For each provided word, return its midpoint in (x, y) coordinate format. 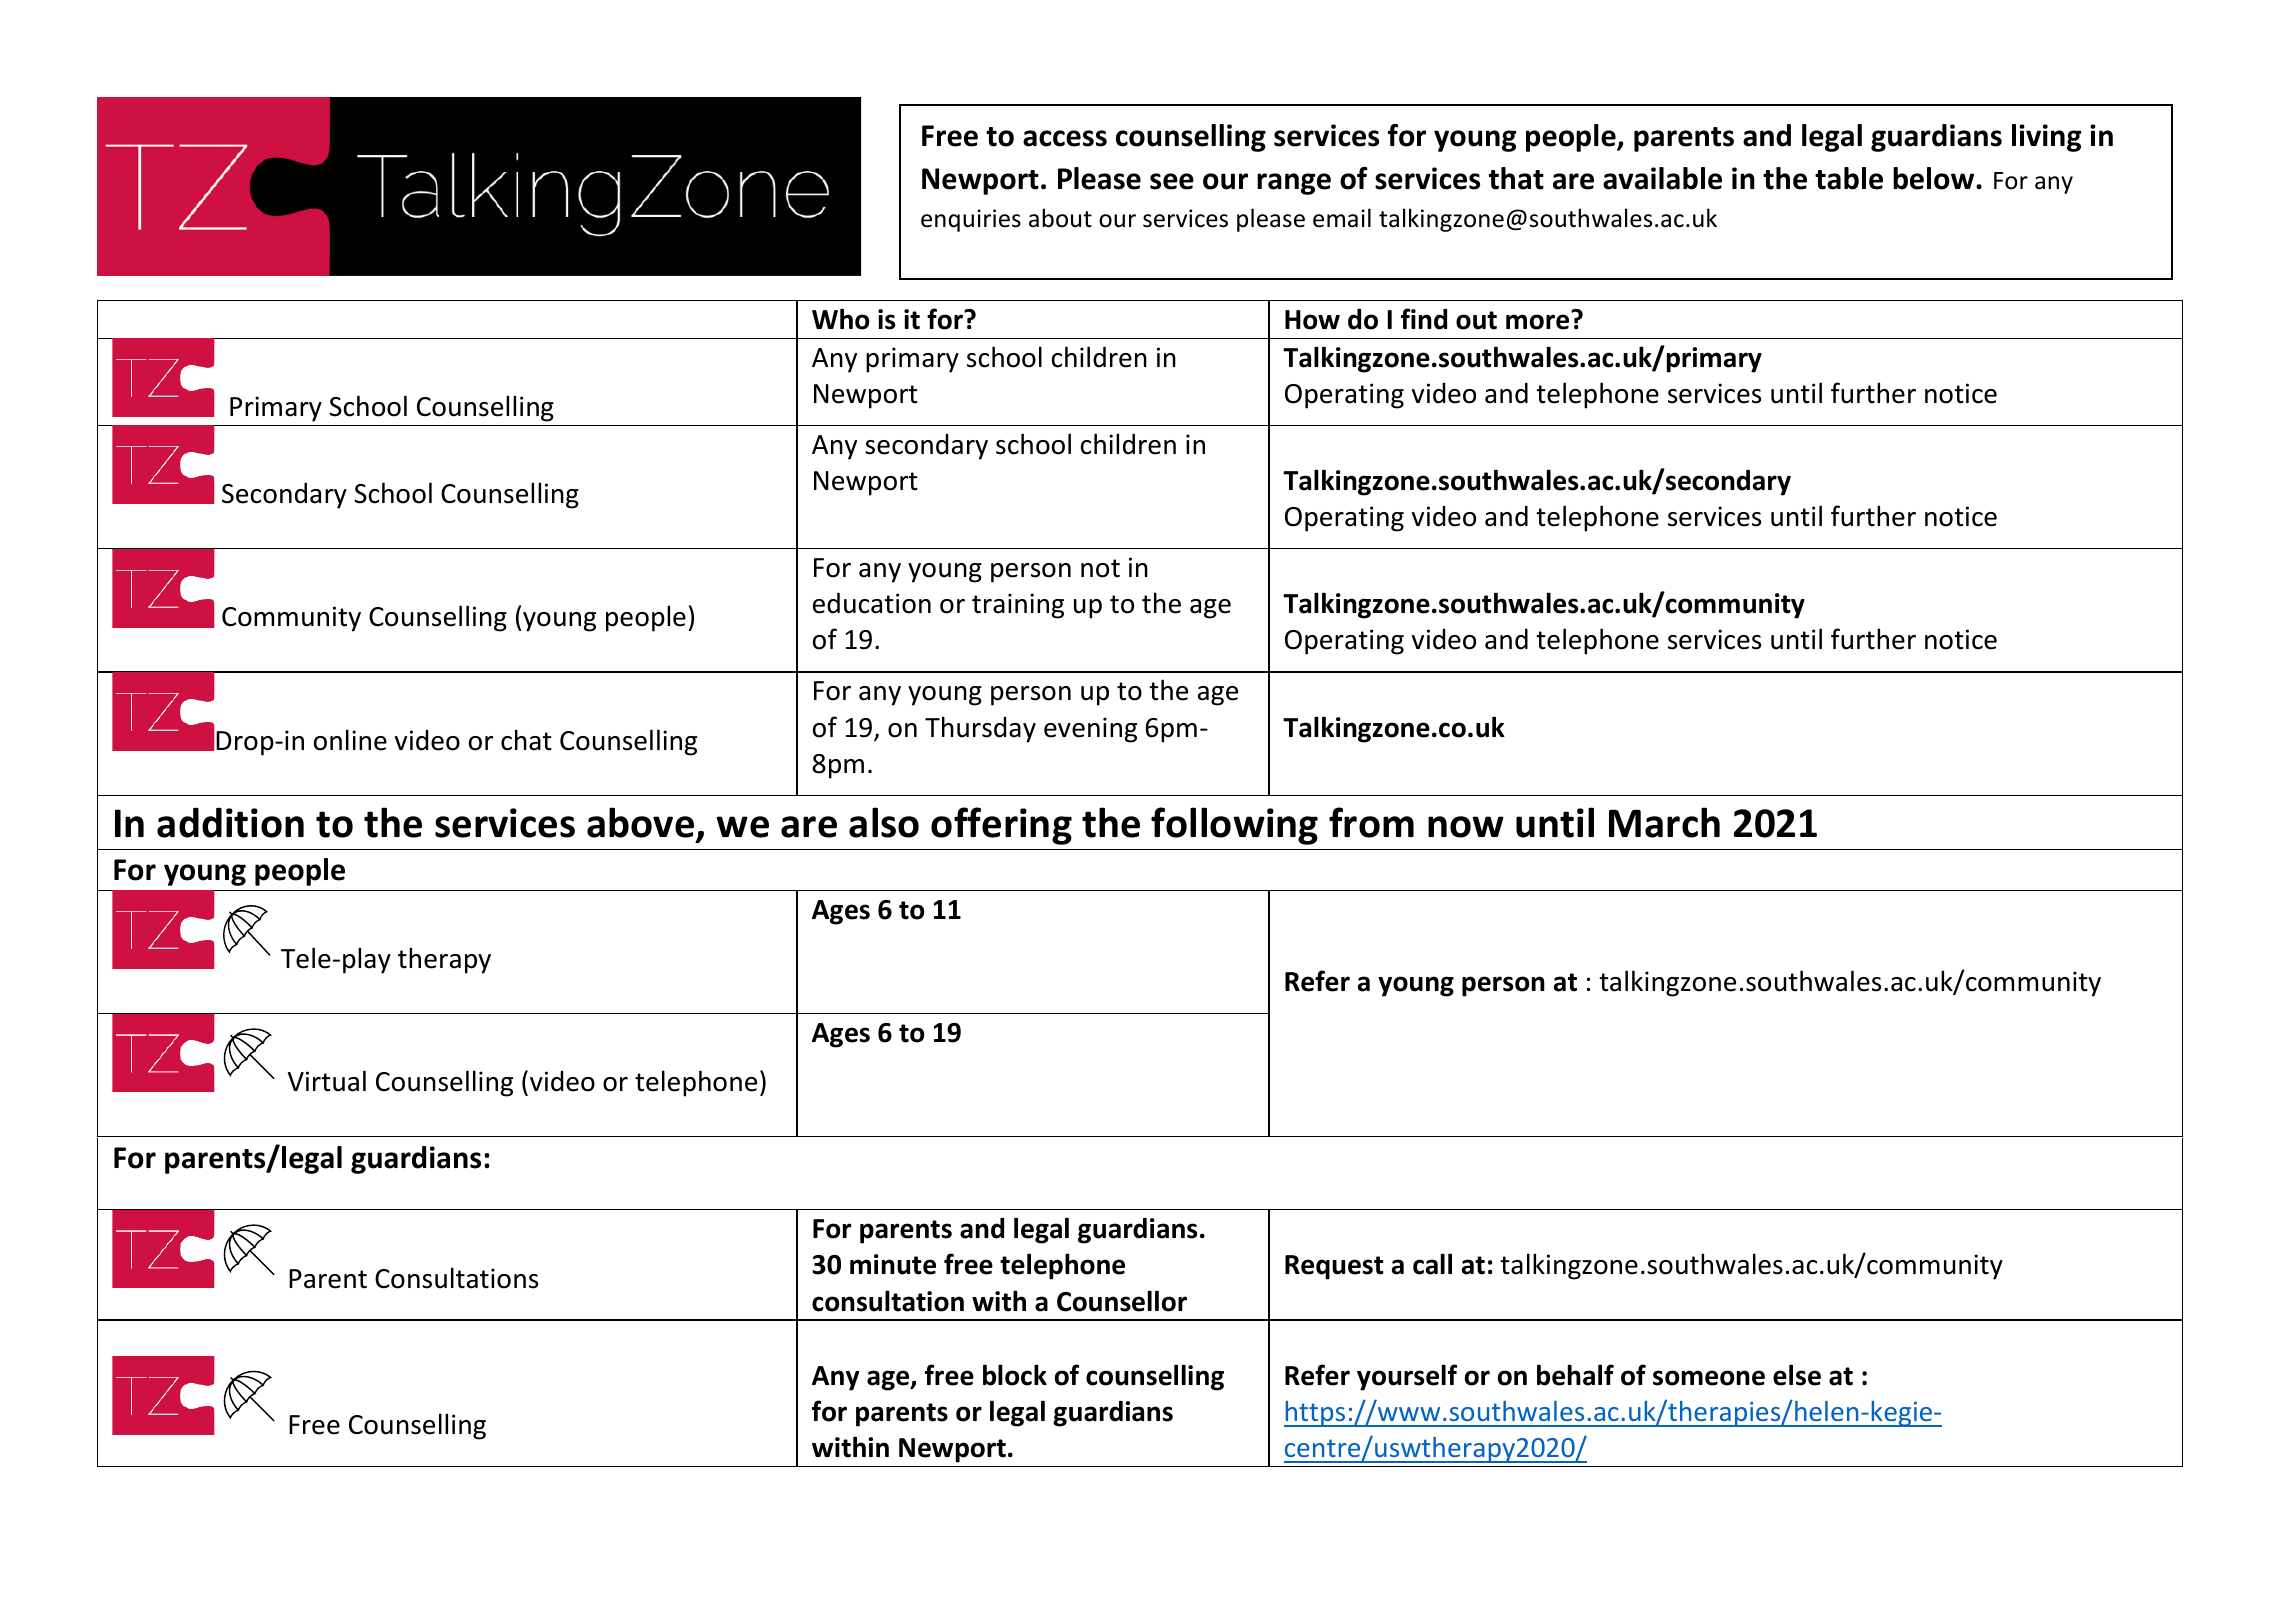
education (872, 603)
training (1018, 606)
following (1234, 826)
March (1664, 822)
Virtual (327, 1081)
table (1849, 178)
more (1537, 322)
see (1172, 181)
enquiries (971, 220)
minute (893, 1264)
